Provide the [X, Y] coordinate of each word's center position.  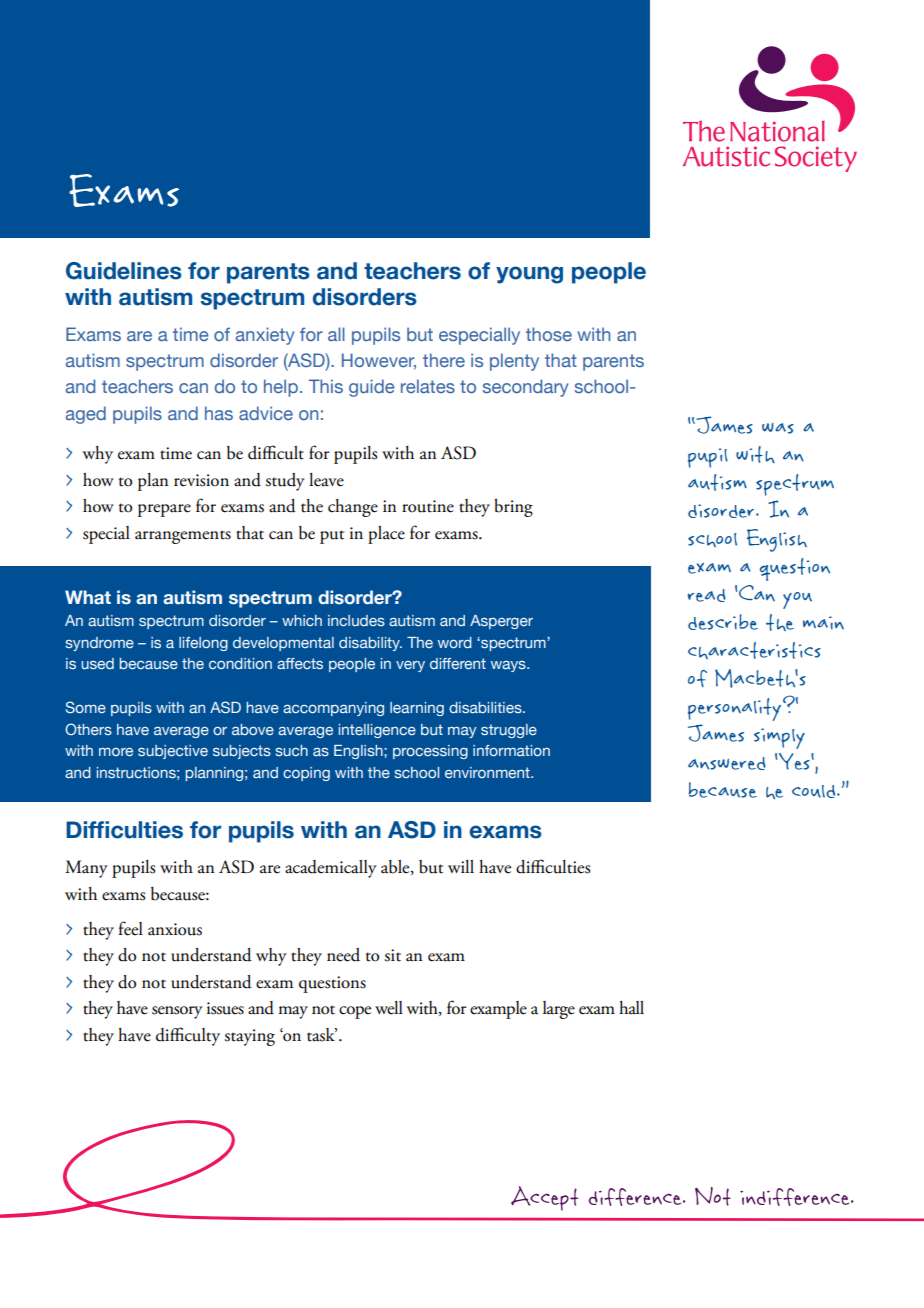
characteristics [754, 650]
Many [86, 869]
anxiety [265, 336]
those [549, 334]
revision [201, 480]
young [529, 275]
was [778, 428]
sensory [177, 1012]
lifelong [203, 644]
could [813, 791]
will [461, 866]
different [458, 663]
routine [428, 506]
